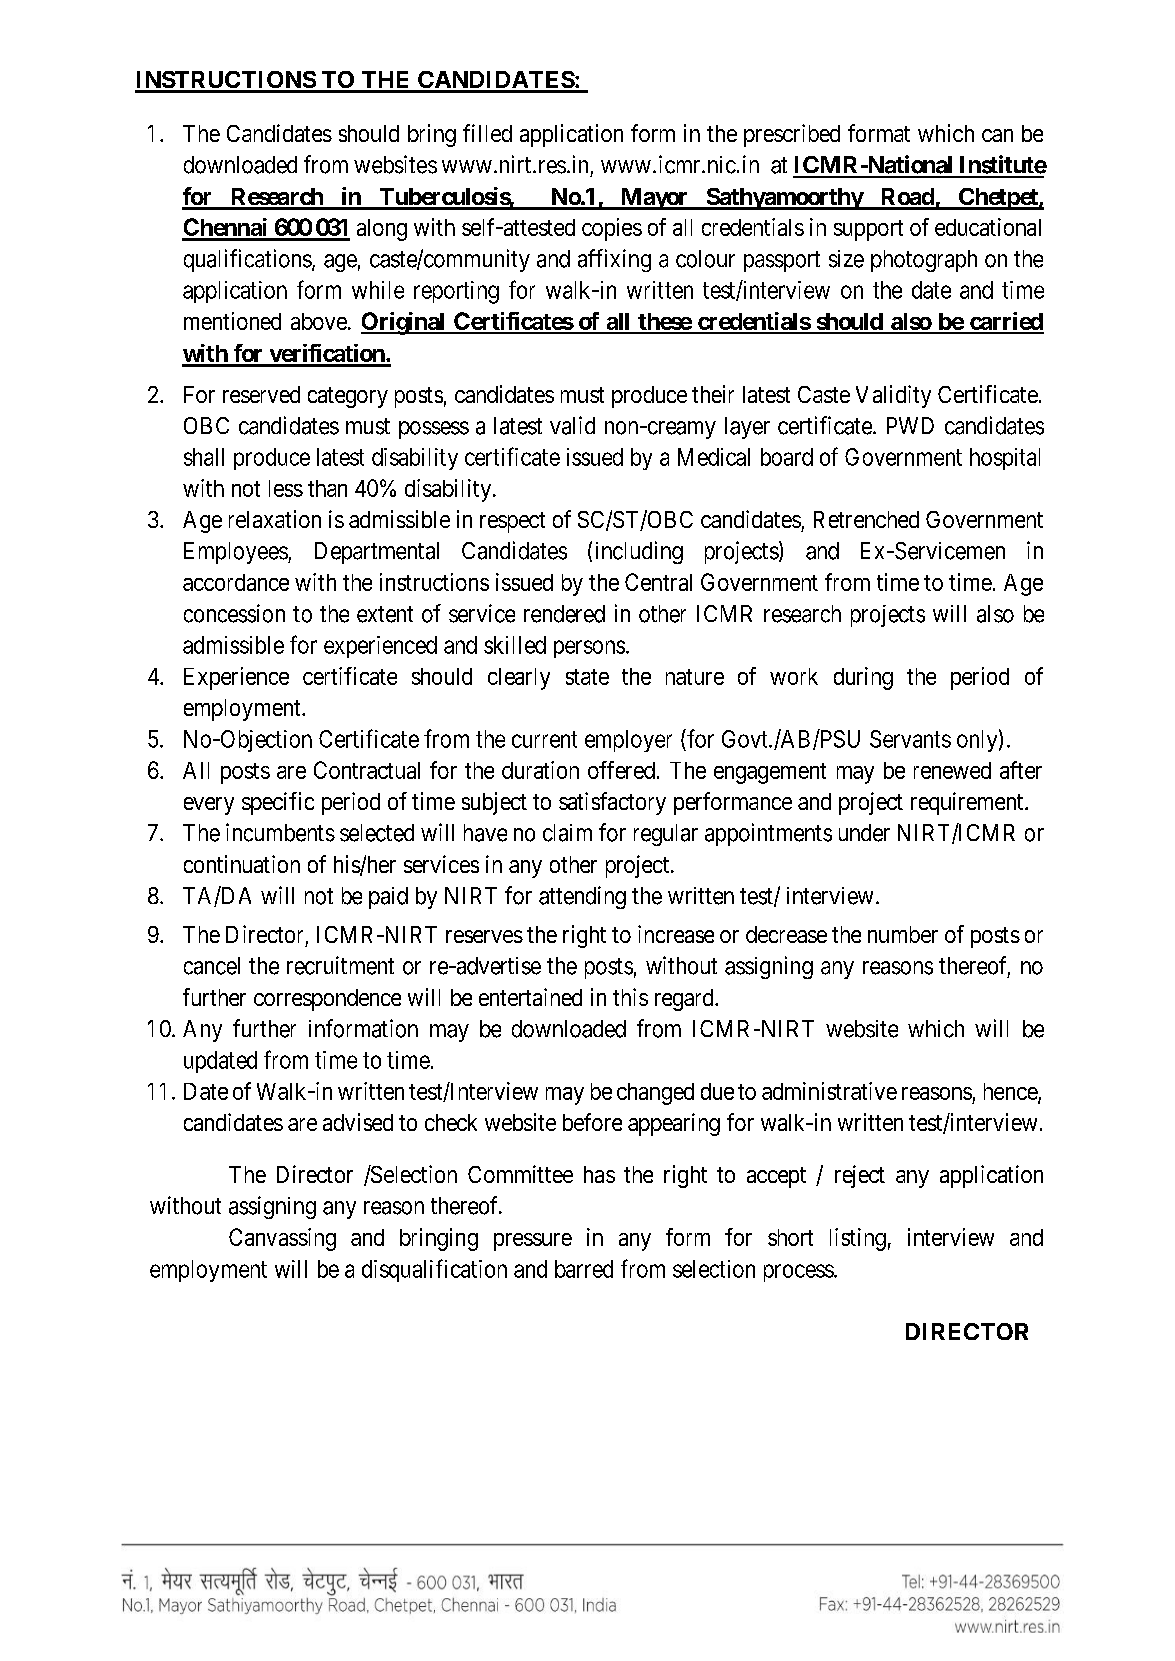  What do you see at coordinates (858, 1239) in the screenshot?
I see `listing` at bounding box center [858, 1239].
